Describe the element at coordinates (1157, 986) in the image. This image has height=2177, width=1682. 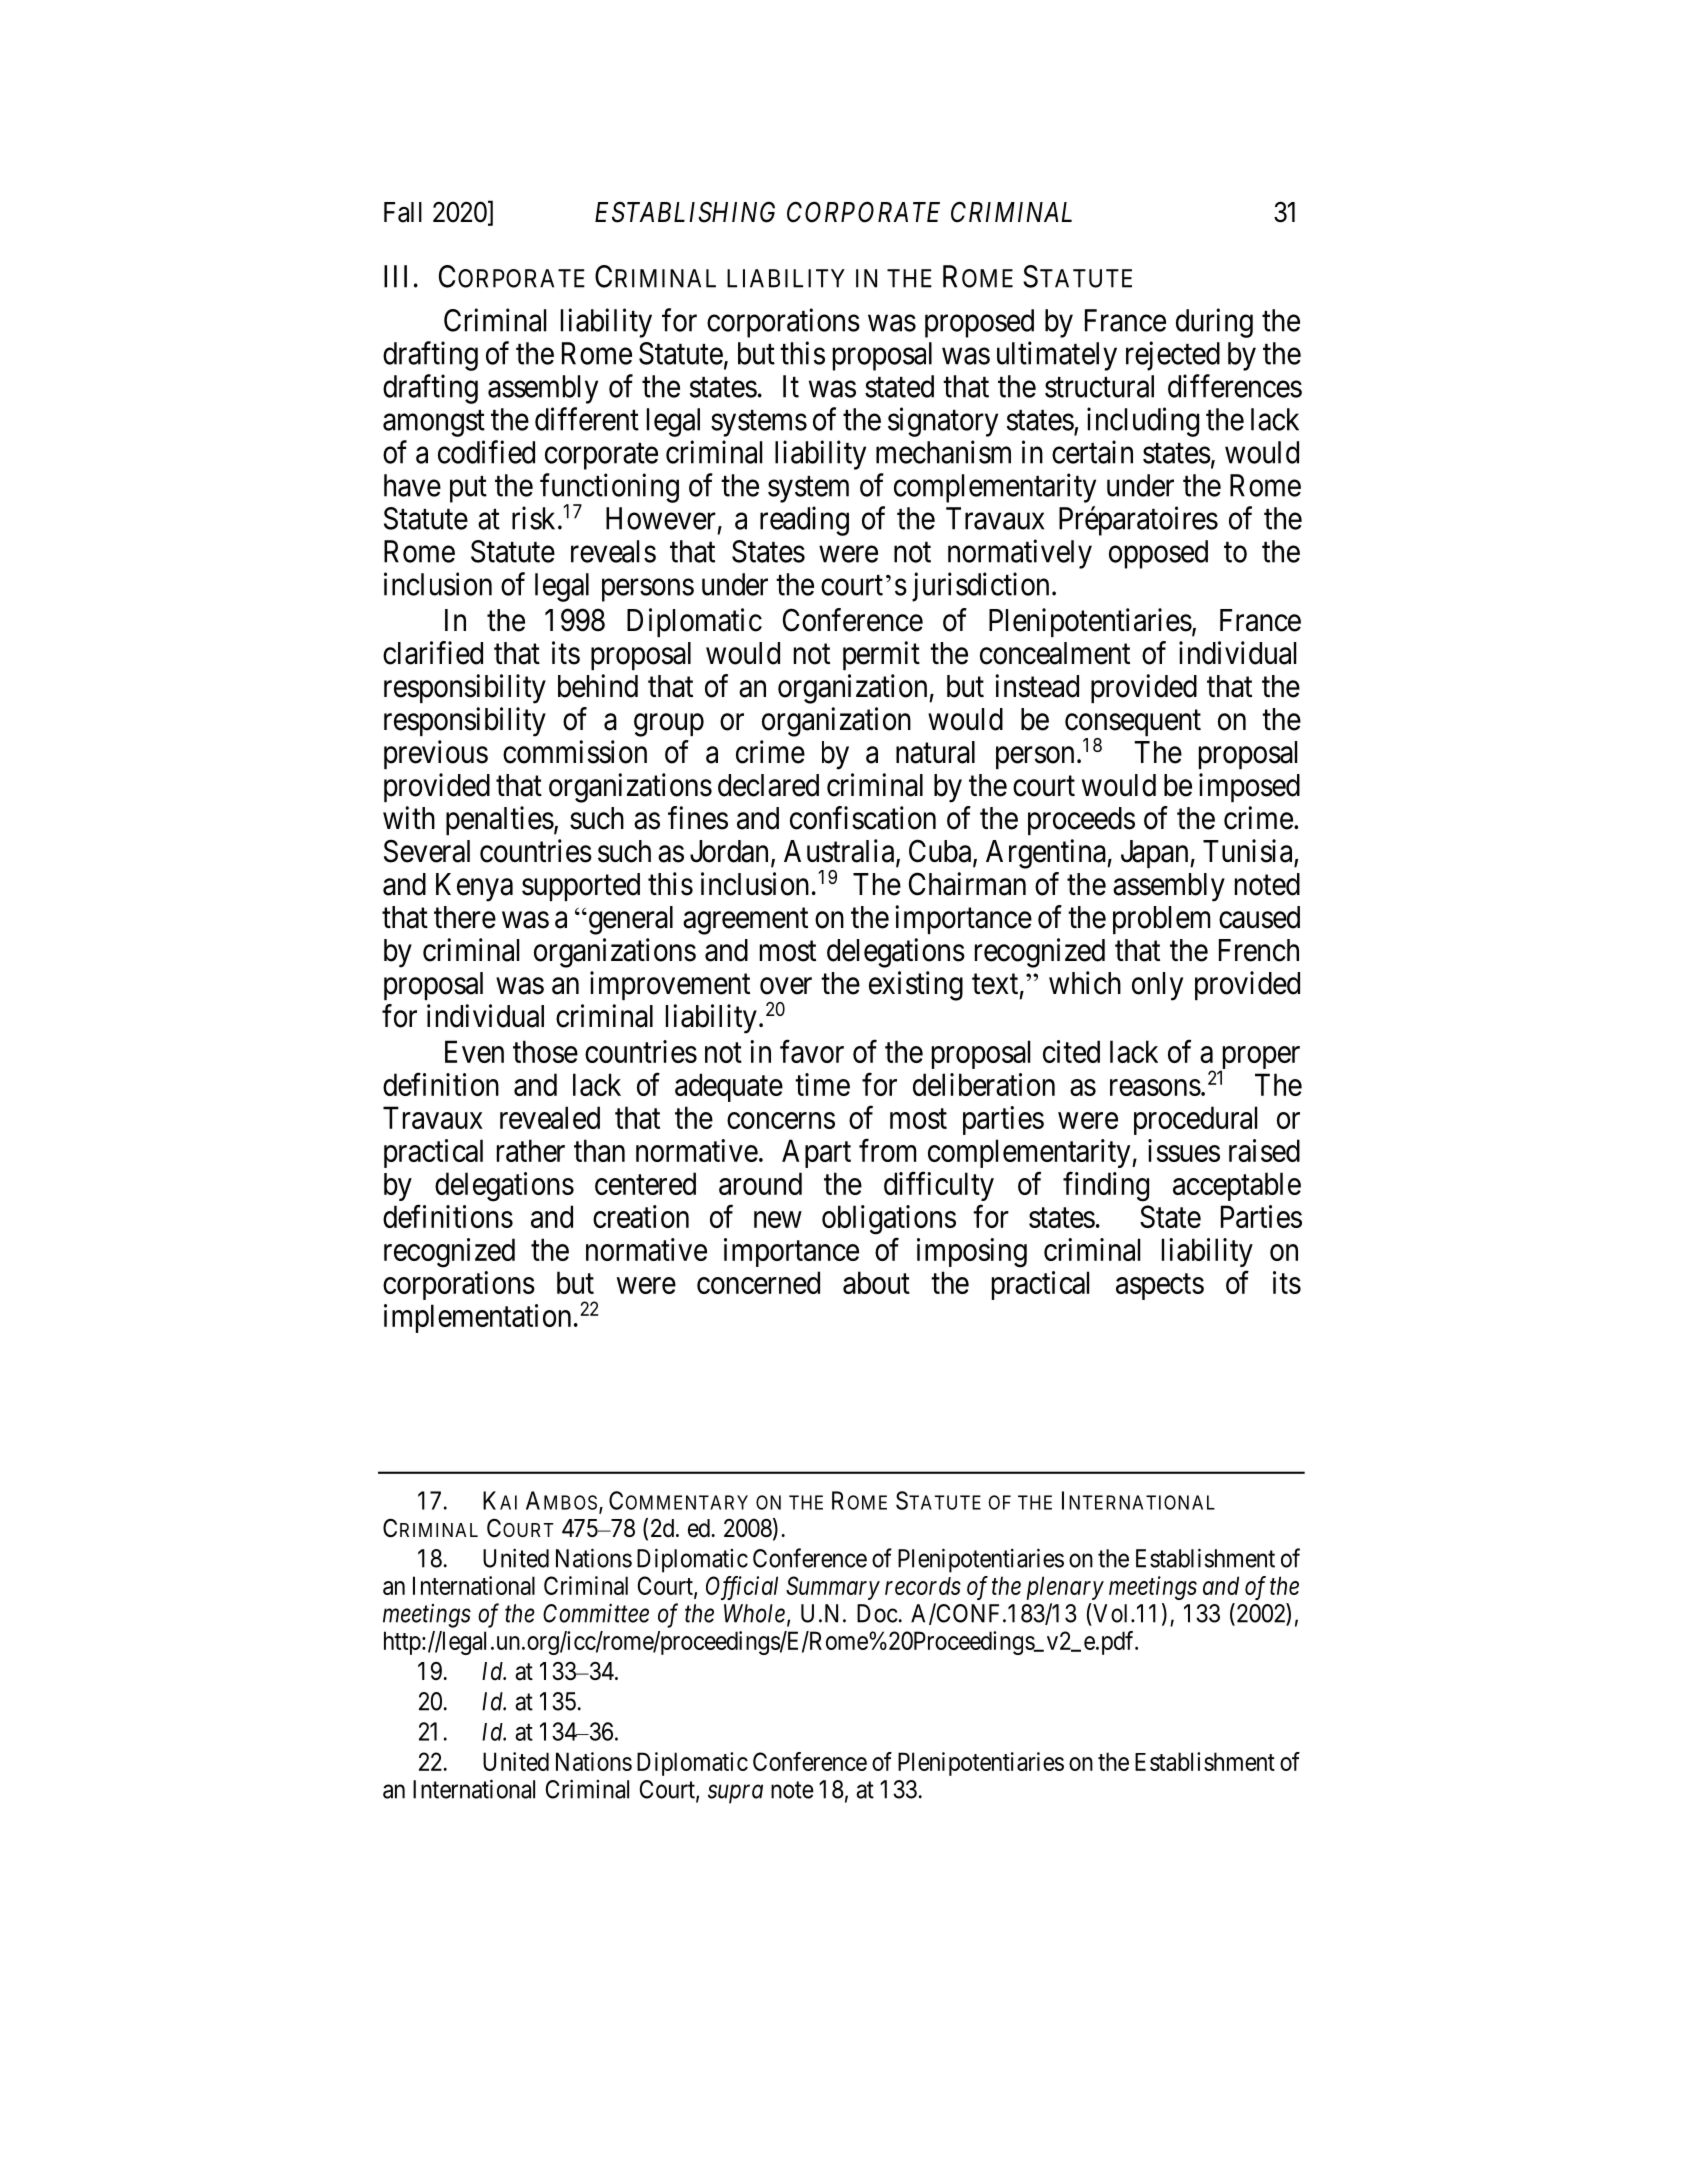
I see `only` at that location.
